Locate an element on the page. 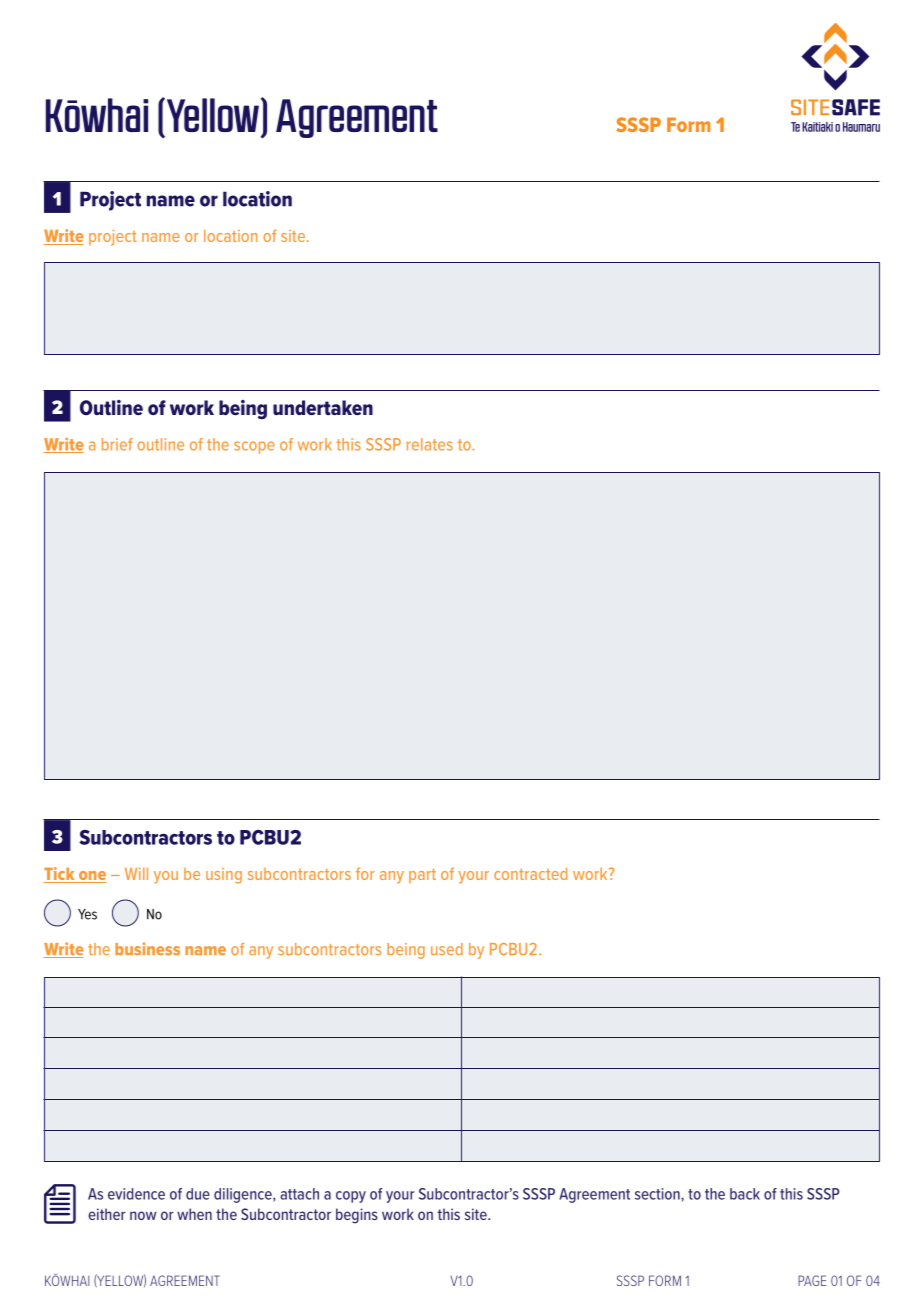 The height and width of the image is (1308, 924). part is located at coordinates (422, 875).
